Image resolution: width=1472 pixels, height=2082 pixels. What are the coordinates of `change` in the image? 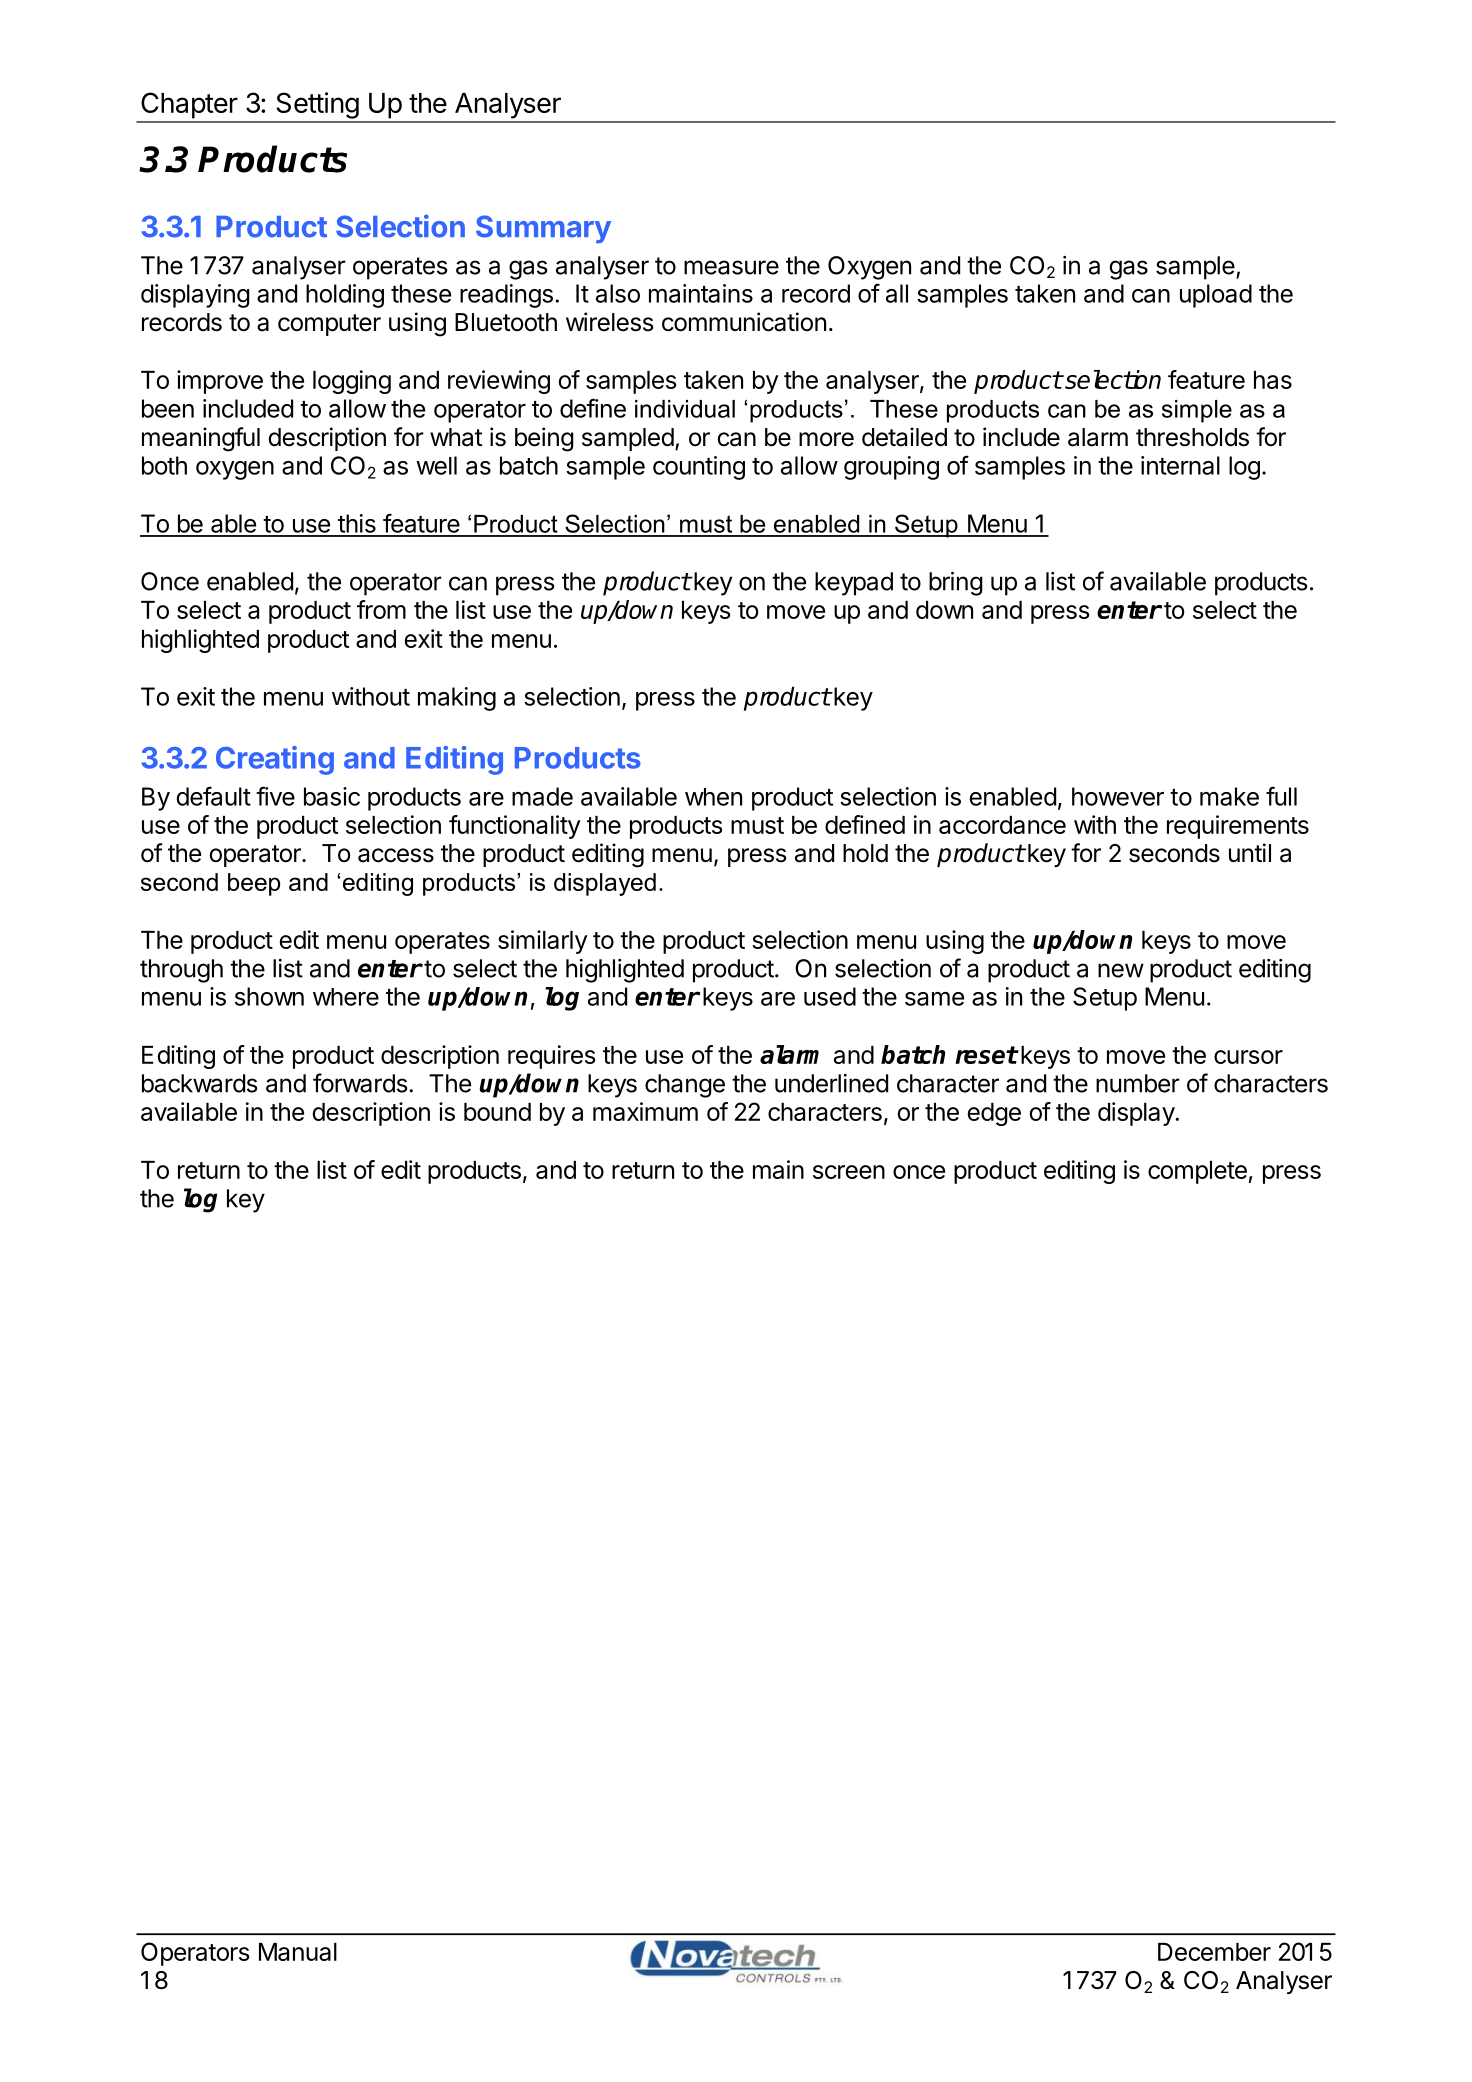 It's located at (685, 1086).
